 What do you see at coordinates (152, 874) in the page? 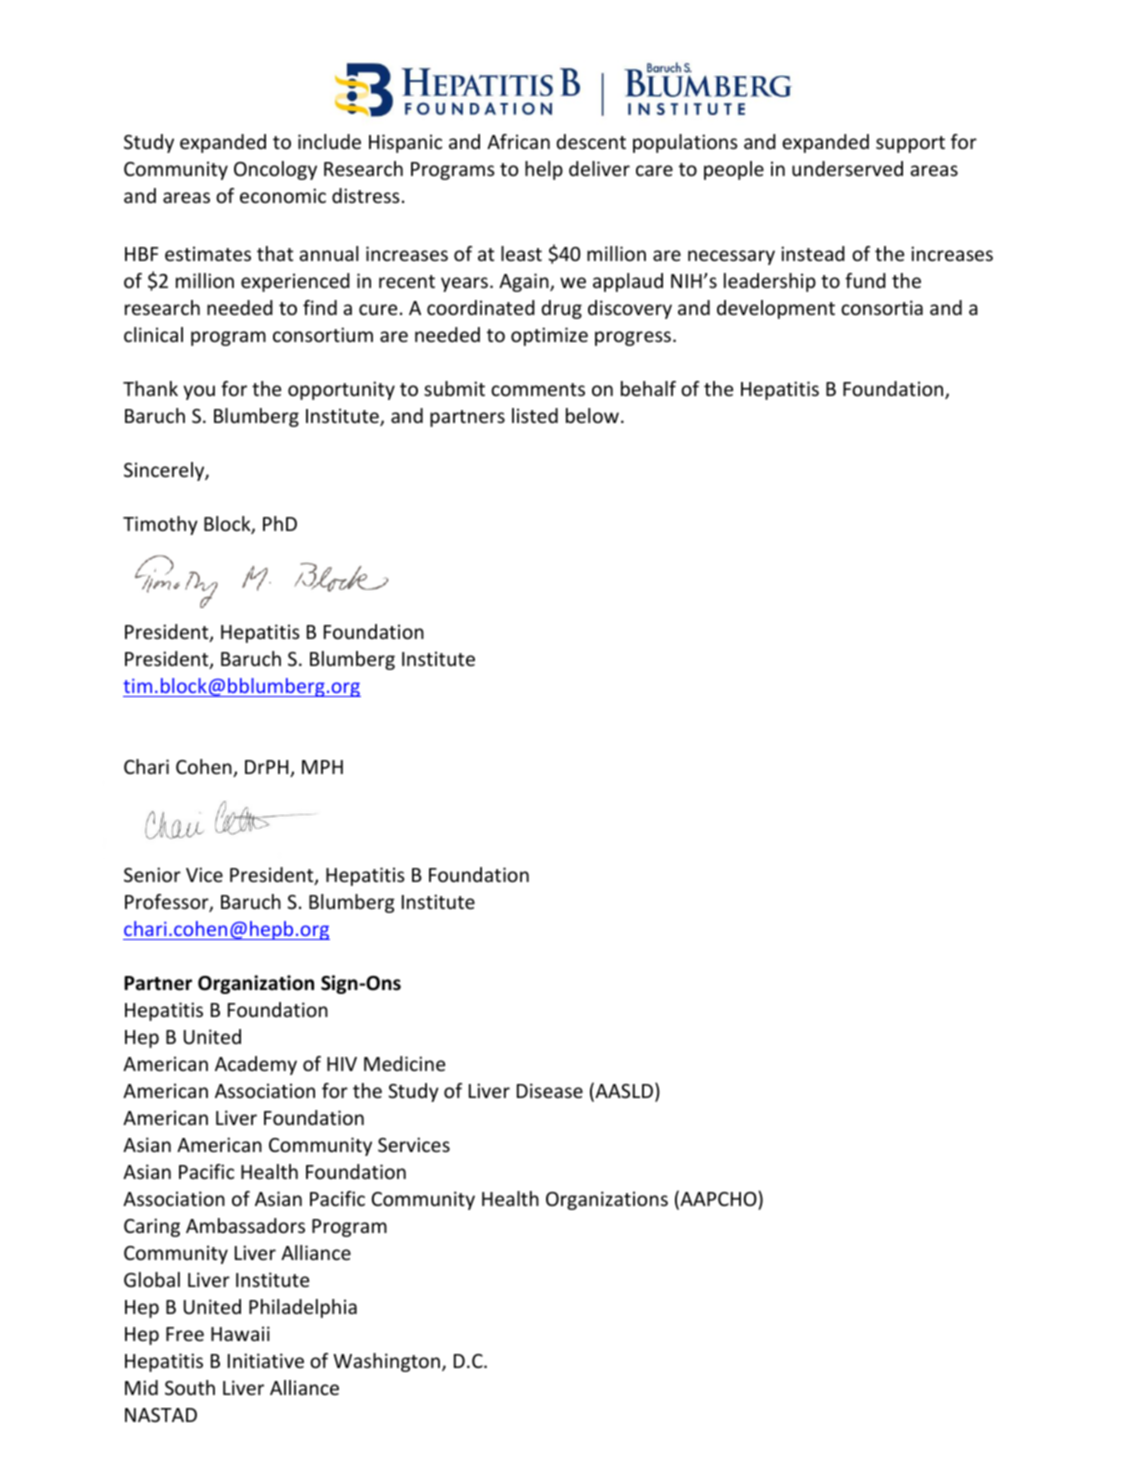
I see `Senior` at bounding box center [152, 874].
